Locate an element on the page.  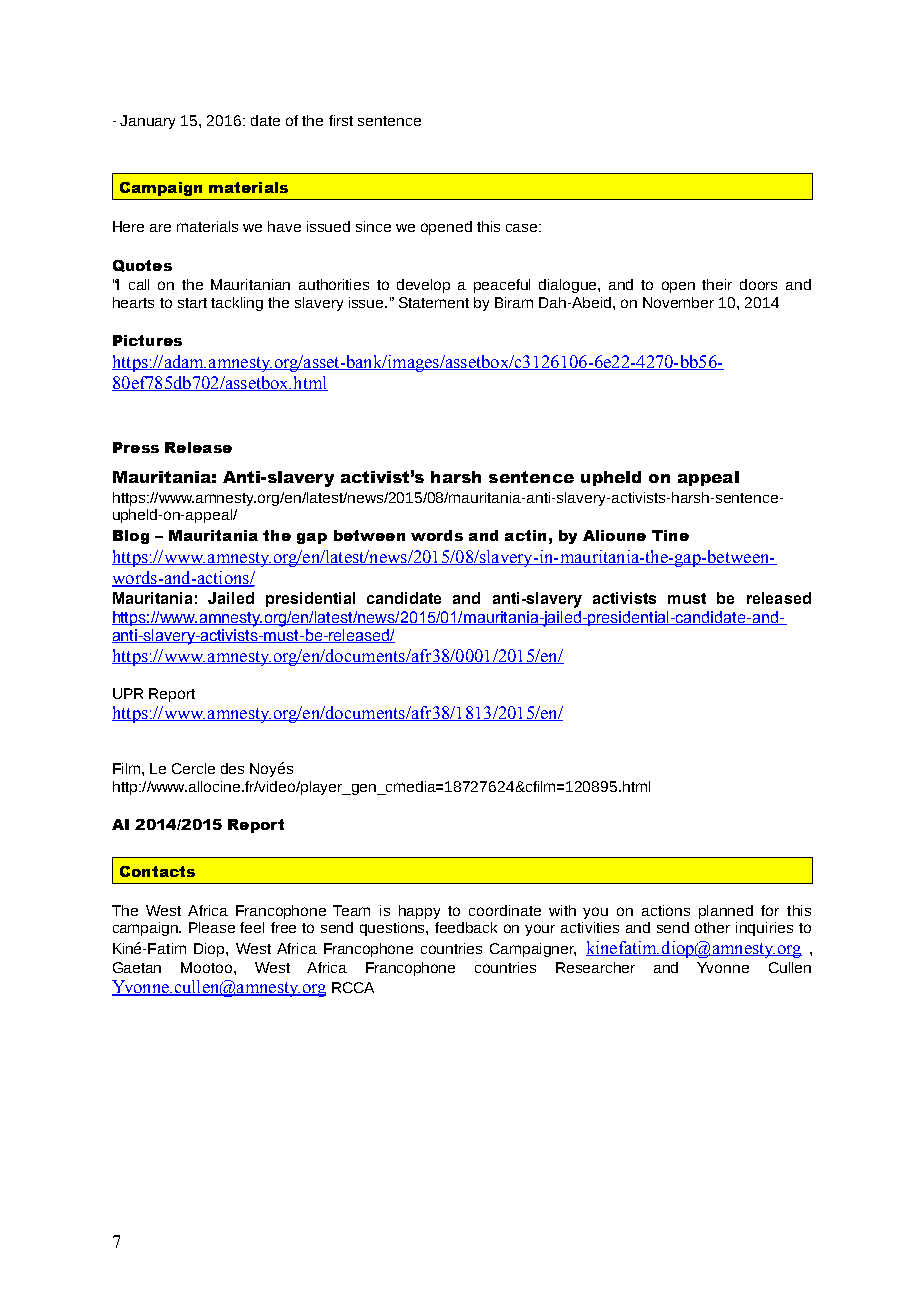
planned is located at coordinates (726, 912).
